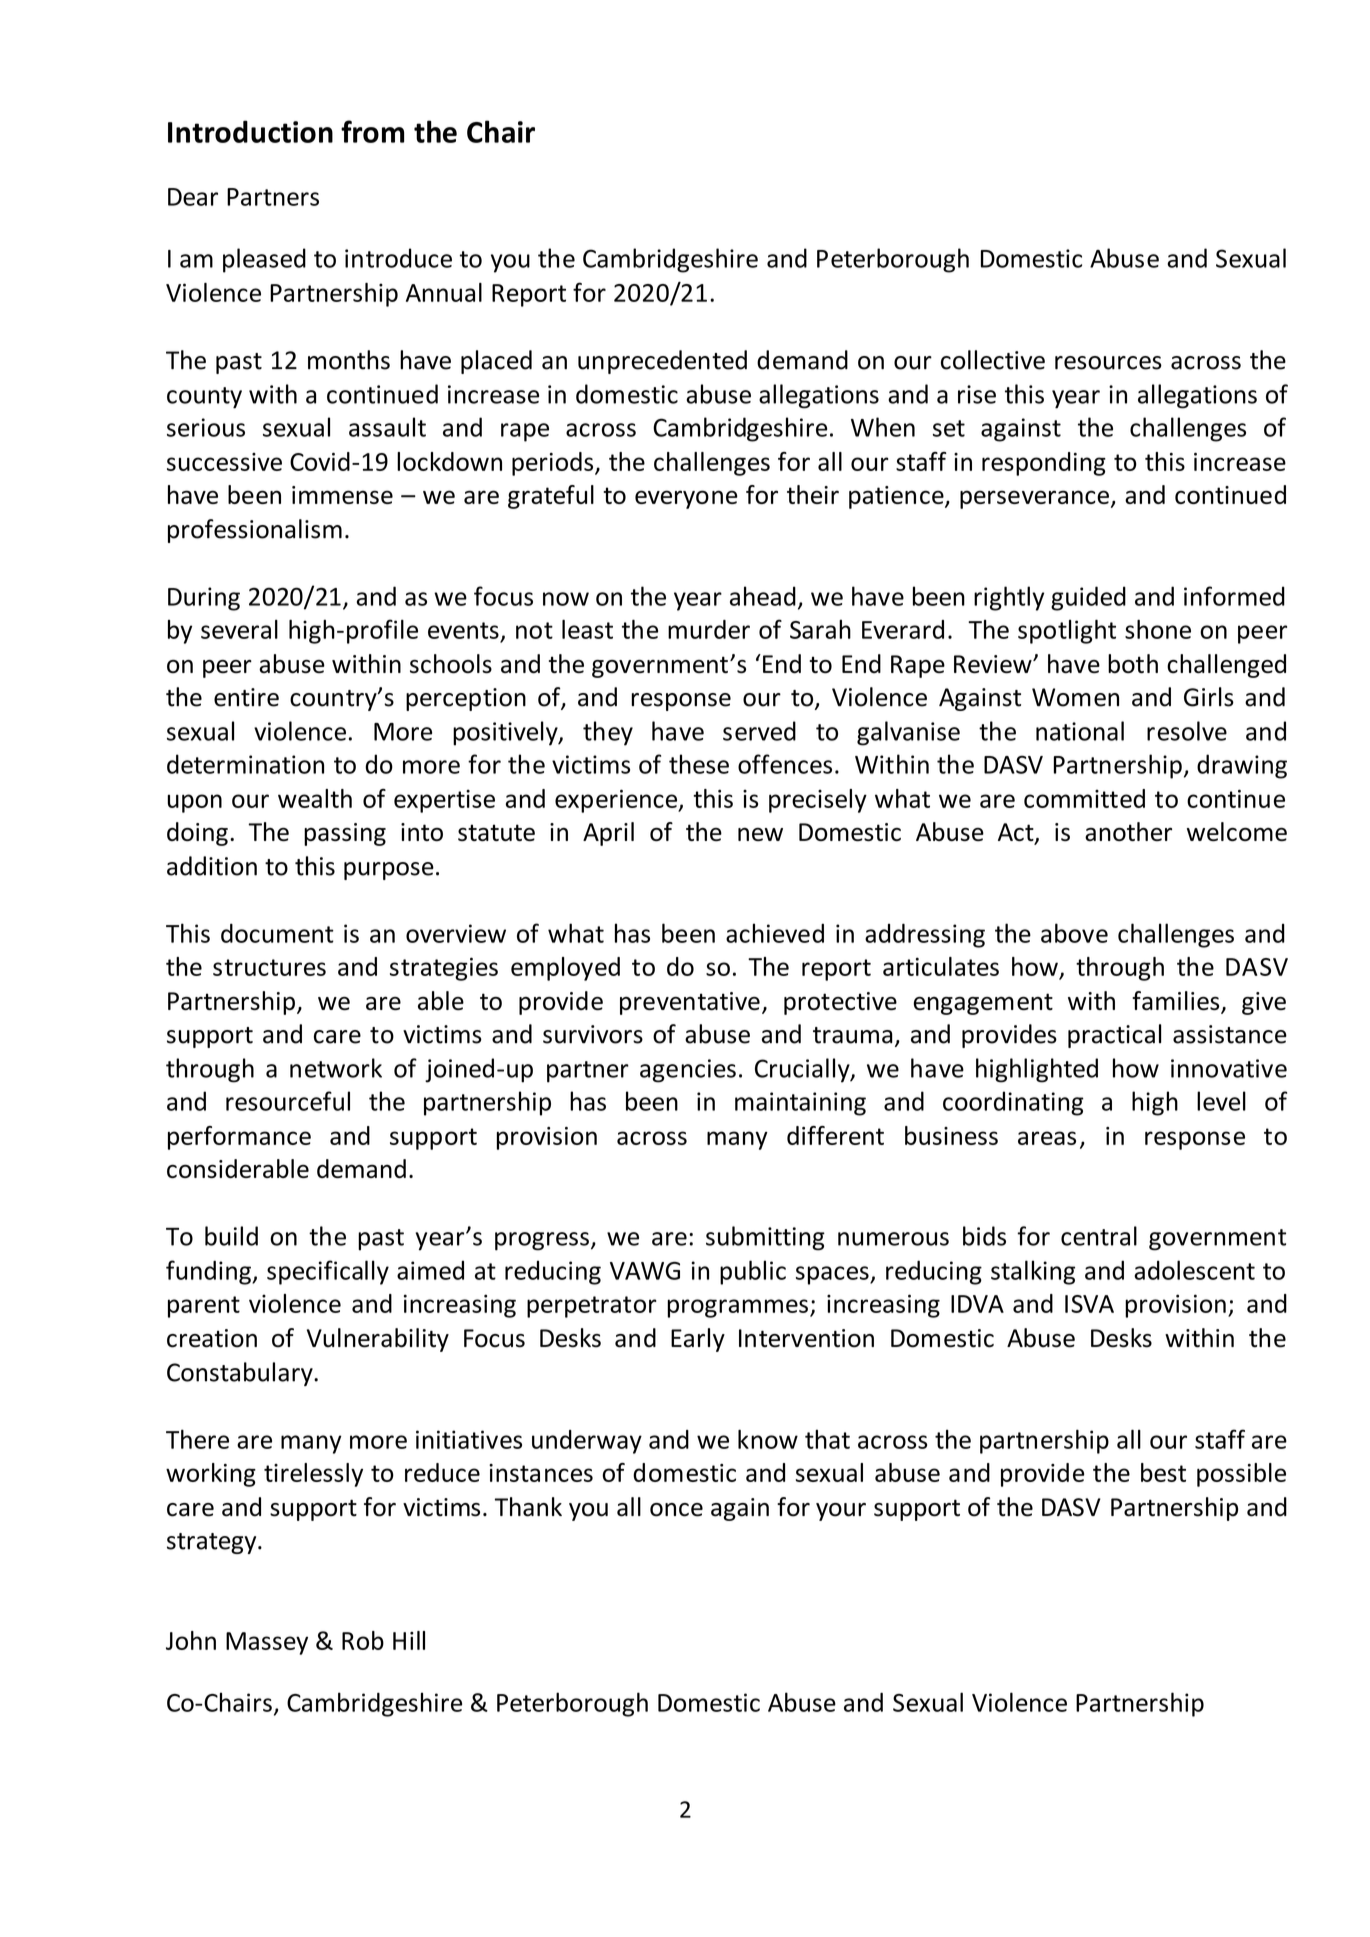 This screenshot has height=1937, width=1370. Describe the element at coordinates (775, 933) in the screenshot. I see `achieved` at that location.
